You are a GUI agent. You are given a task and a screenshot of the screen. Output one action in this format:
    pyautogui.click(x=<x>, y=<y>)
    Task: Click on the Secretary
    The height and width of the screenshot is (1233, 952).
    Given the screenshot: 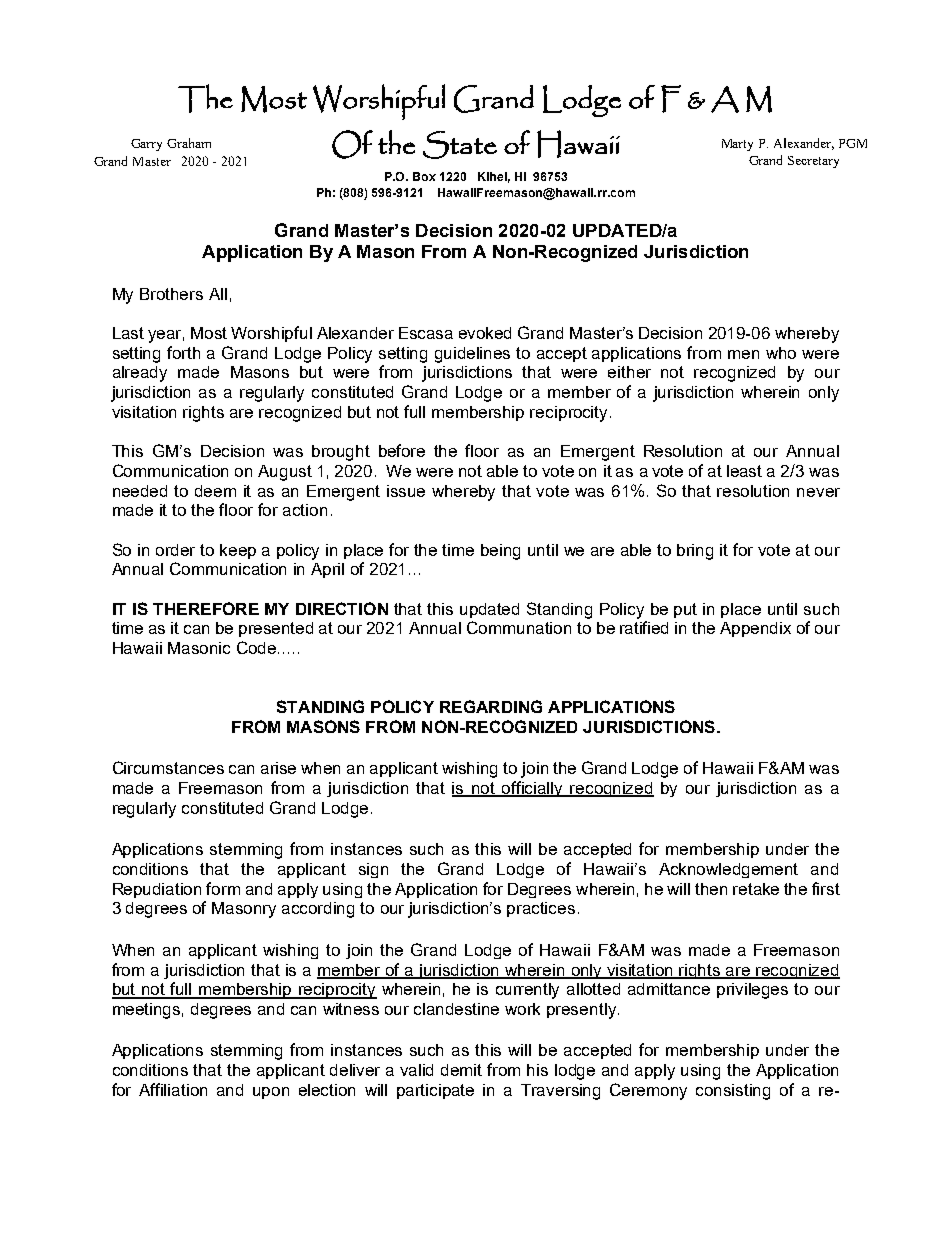 What is the action you would take?
    pyautogui.click(x=813, y=162)
